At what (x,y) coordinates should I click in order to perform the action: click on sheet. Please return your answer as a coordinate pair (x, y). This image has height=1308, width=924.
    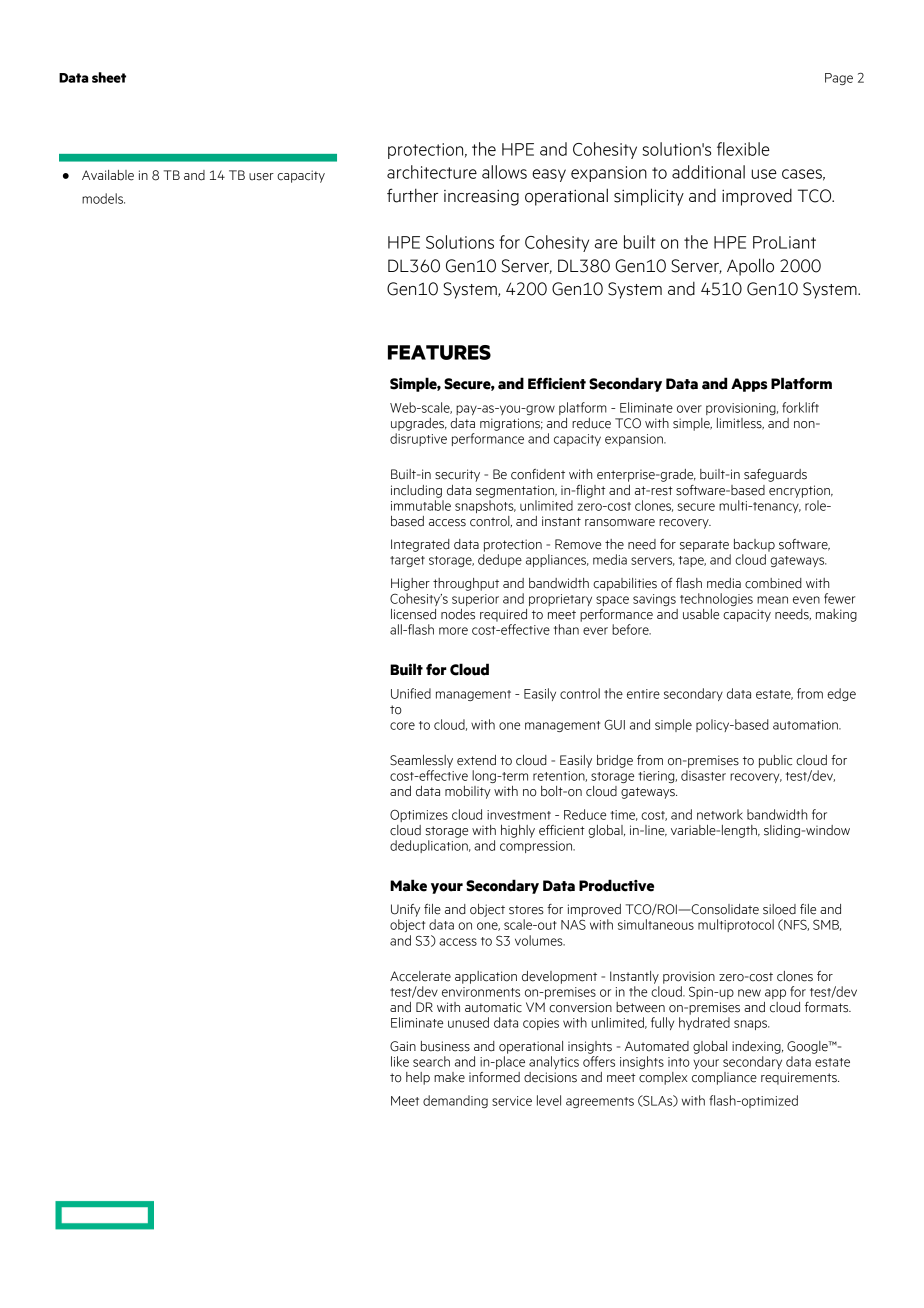
    Looking at the image, I should click on (109, 77).
